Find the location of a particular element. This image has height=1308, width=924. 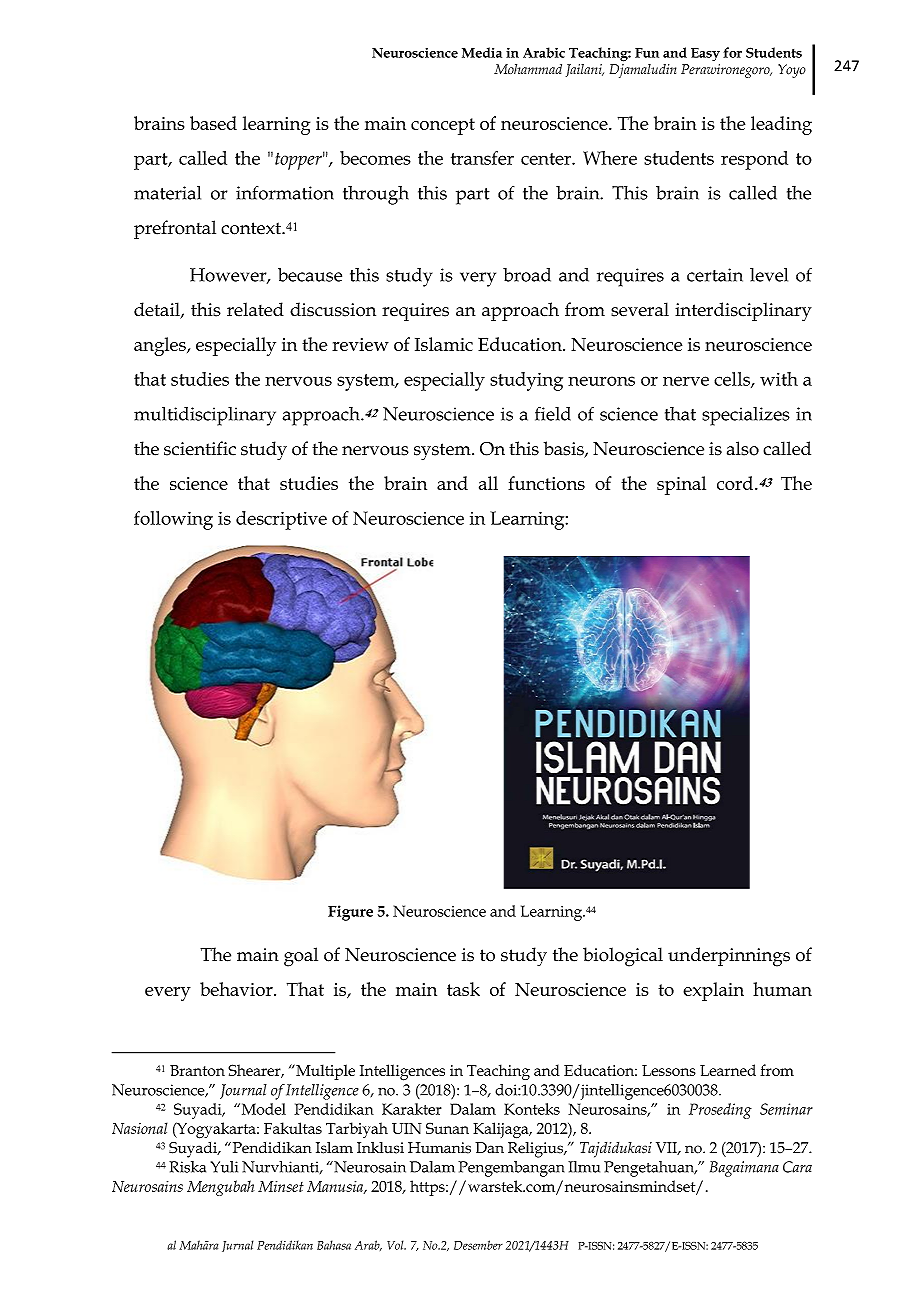

underpinnings is located at coordinates (729, 957).
